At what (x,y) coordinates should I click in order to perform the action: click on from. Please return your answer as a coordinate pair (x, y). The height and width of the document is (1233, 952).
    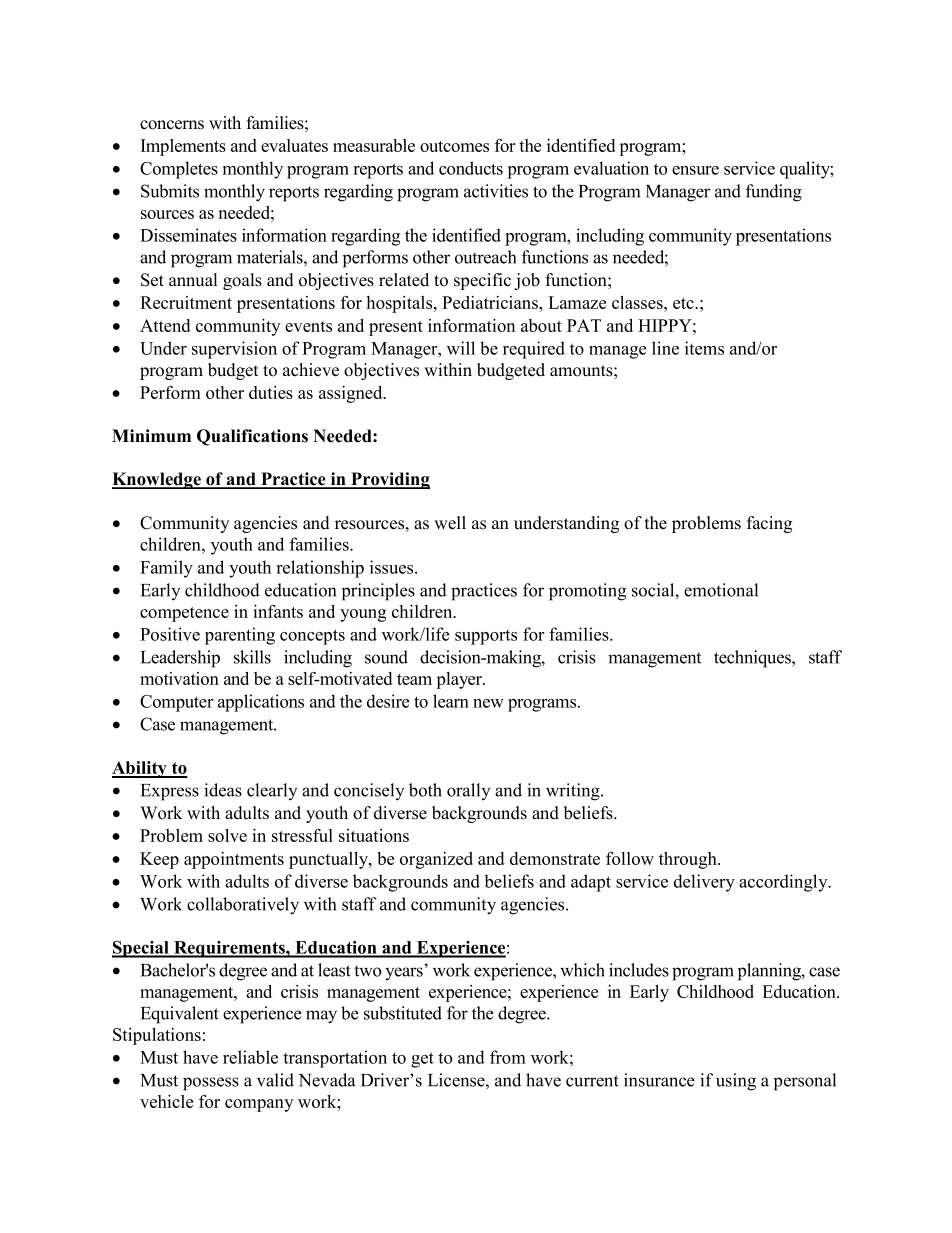
    Looking at the image, I should click on (508, 1057).
